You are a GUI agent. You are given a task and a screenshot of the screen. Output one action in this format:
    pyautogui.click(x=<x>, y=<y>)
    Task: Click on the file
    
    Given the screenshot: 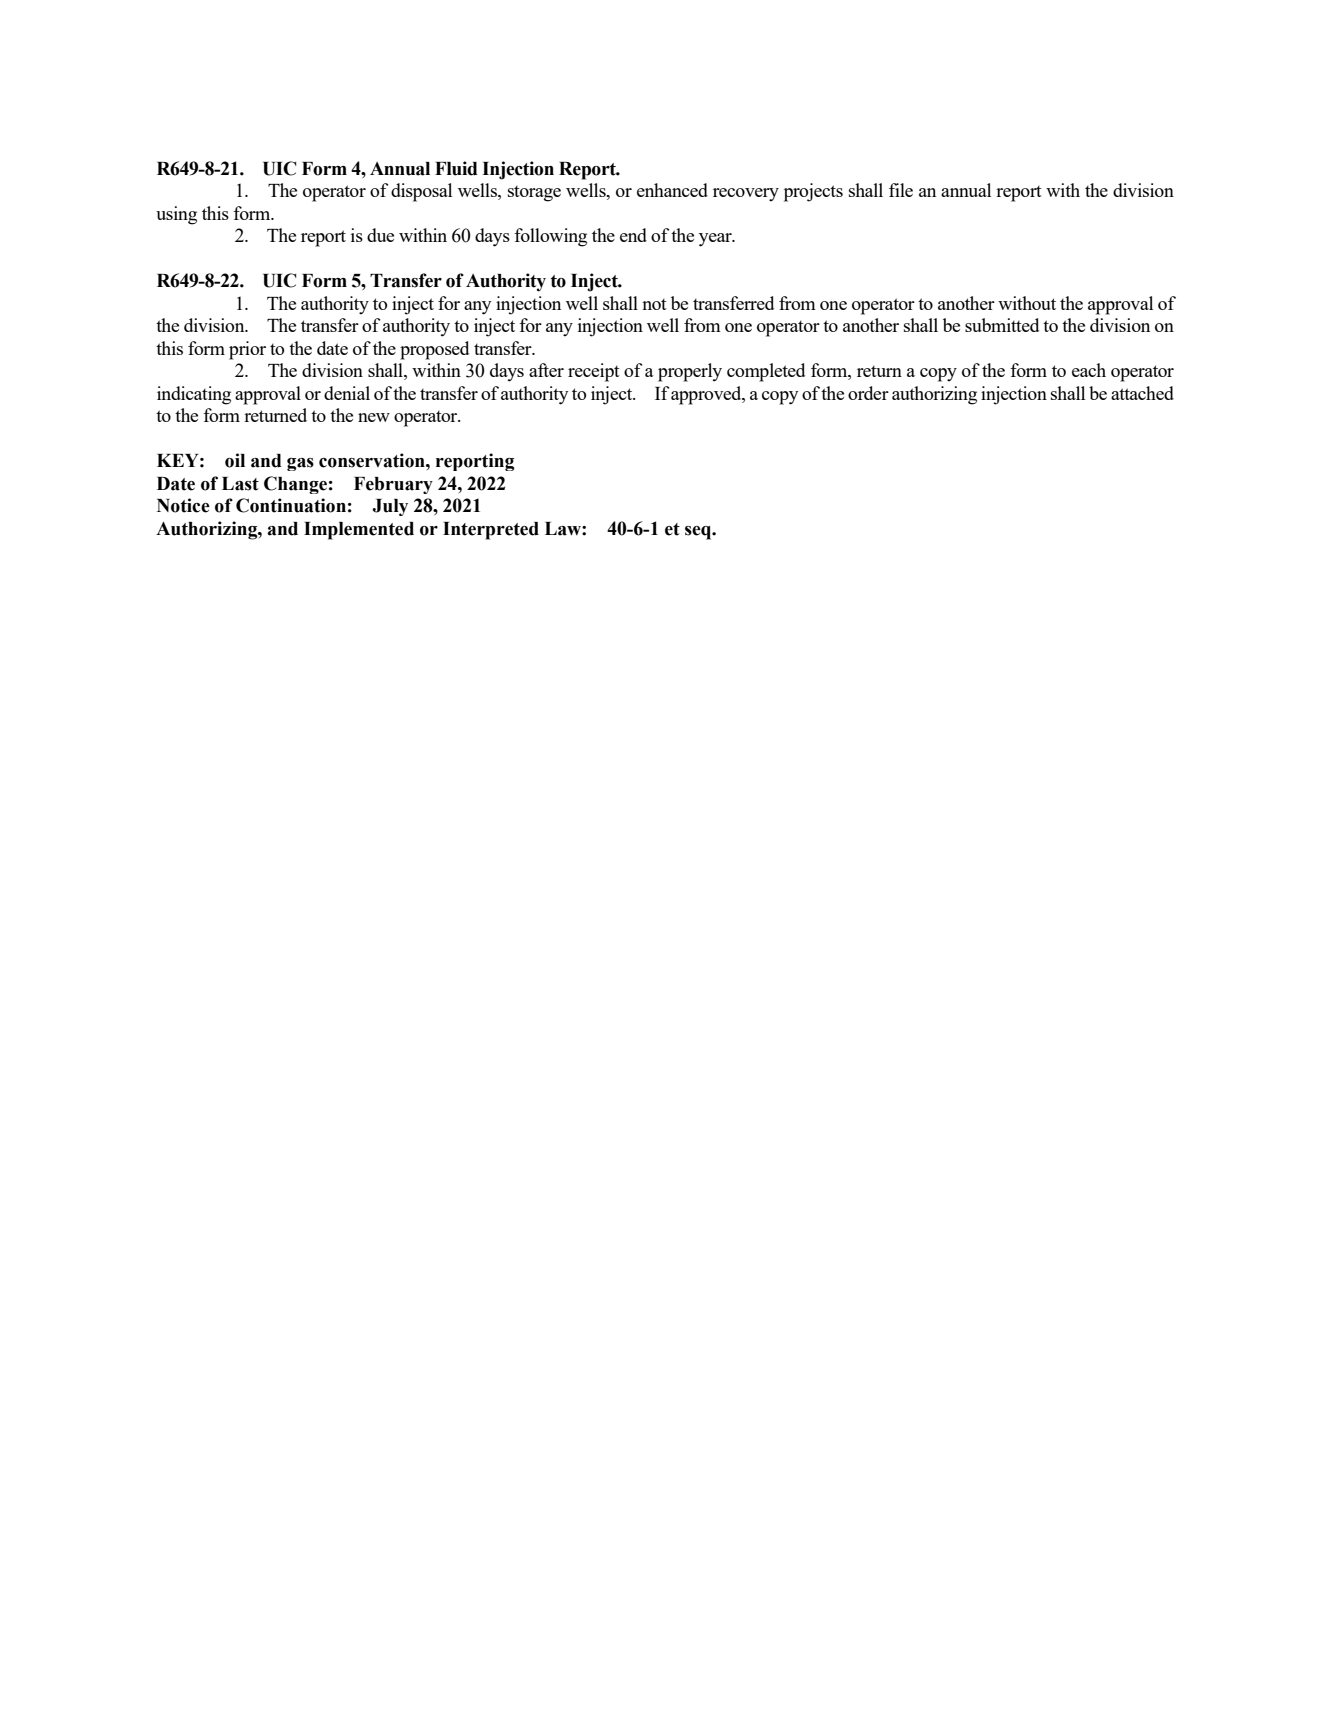 What is the action you would take?
    pyautogui.click(x=901, y=190)
